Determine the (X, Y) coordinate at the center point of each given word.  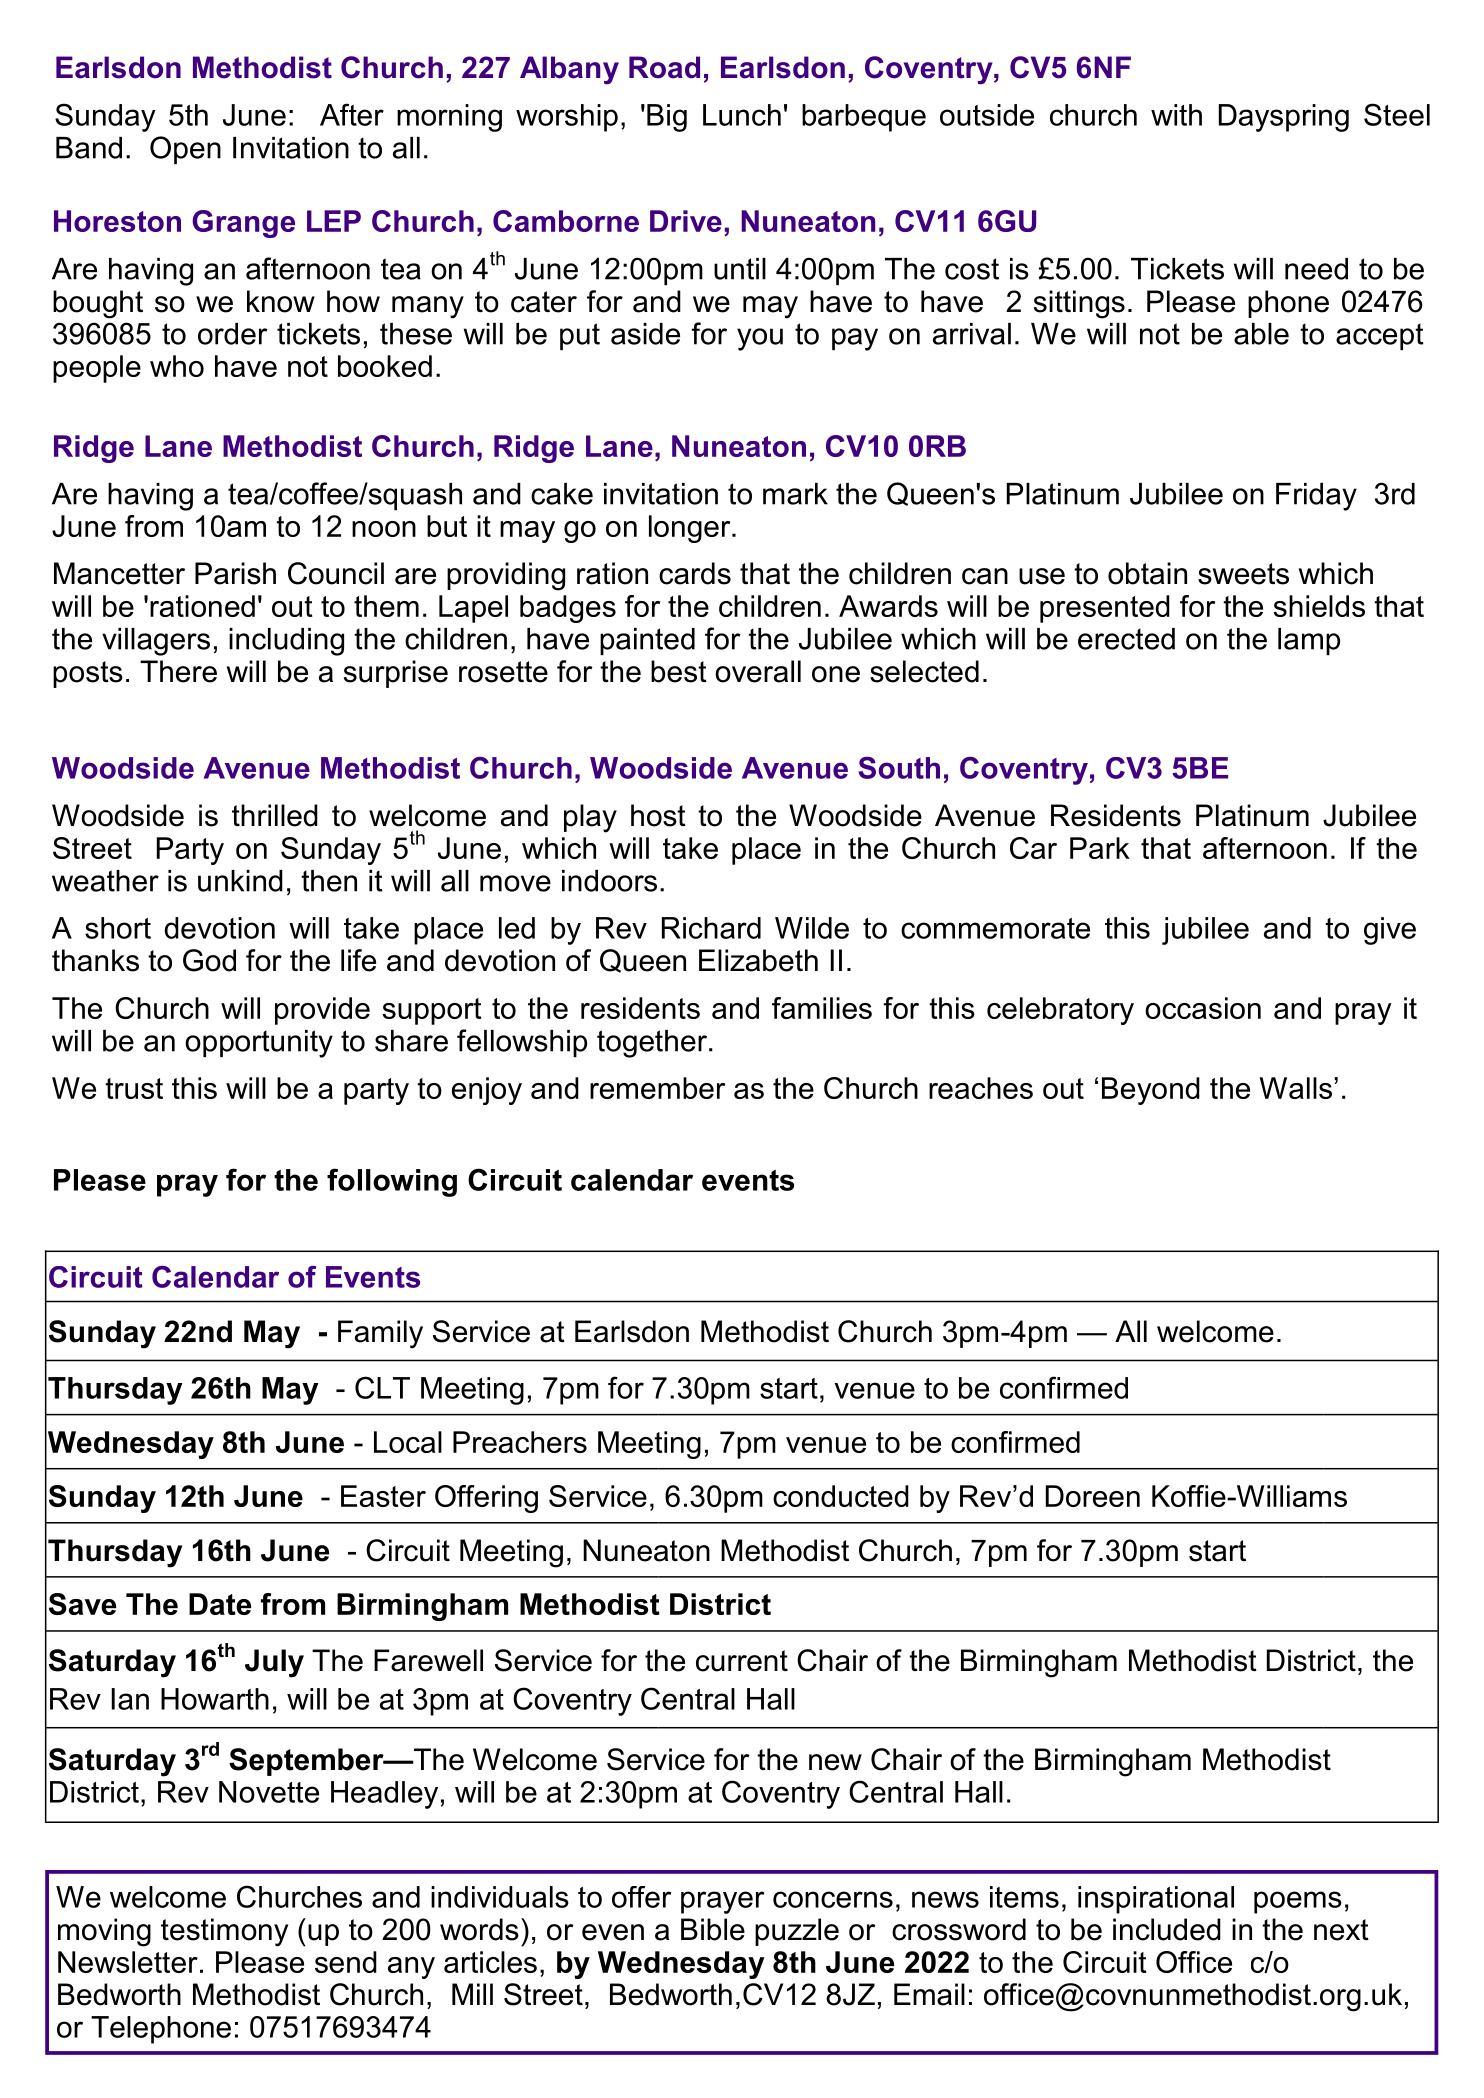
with (1176, 115)
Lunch (742, 115)
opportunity (259, 1044)
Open (185, 150)
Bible (713, 1929)
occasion (1203, 1008)
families (822, 1008)
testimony (224, 1932)
